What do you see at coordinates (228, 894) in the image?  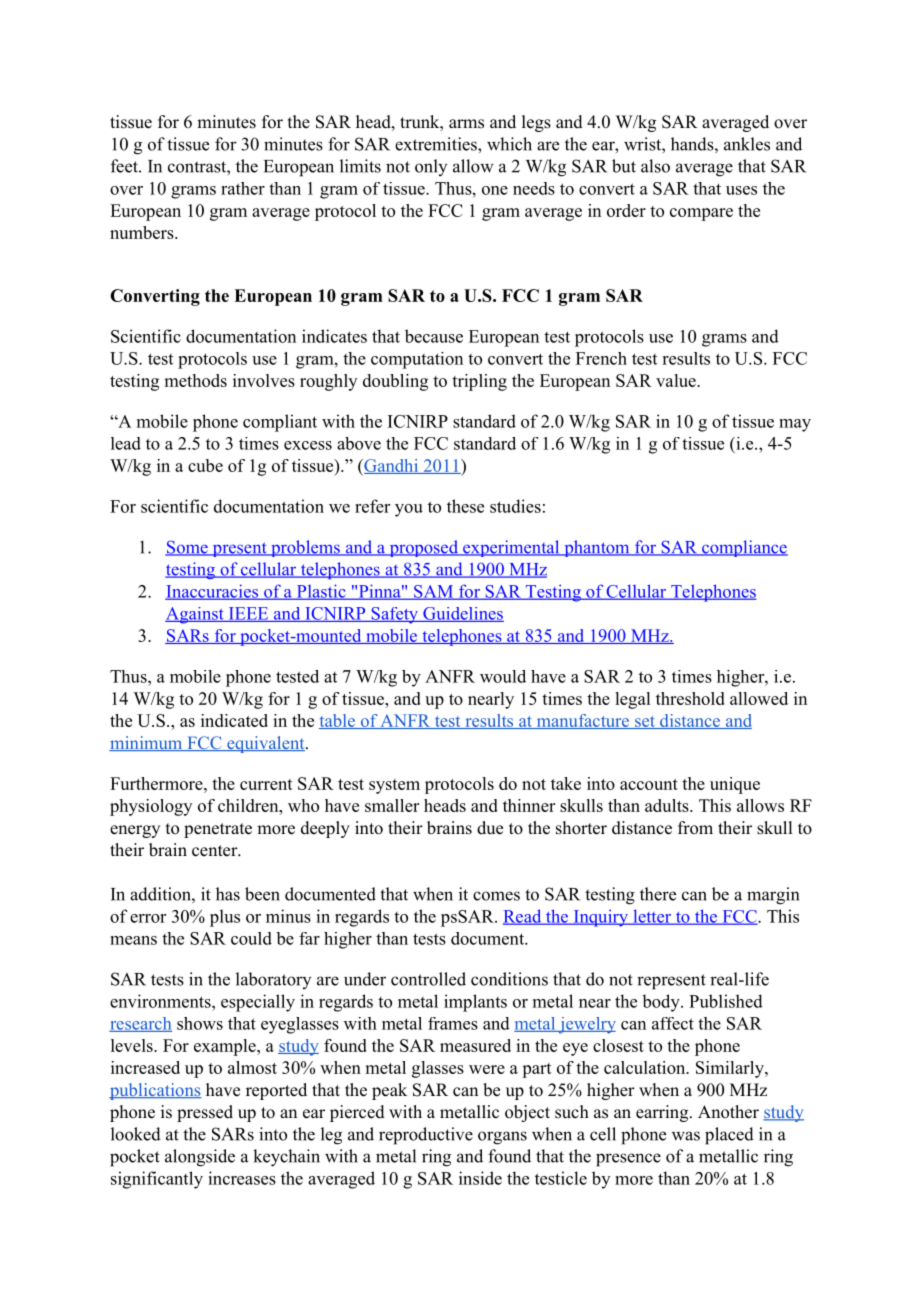 I see `has` at bounding box center [228, 894].
